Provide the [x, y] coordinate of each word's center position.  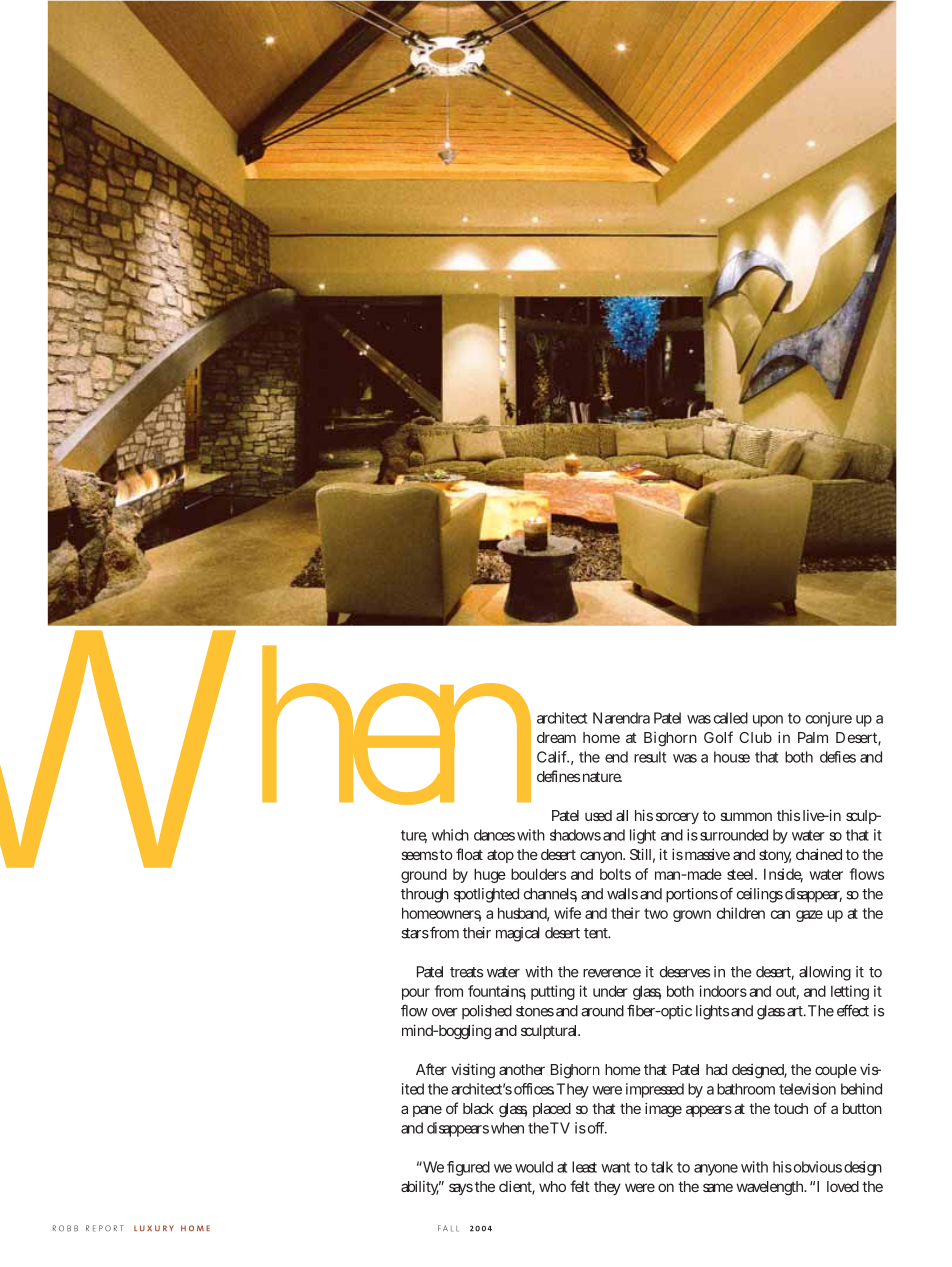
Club [755, 737]
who [552, 1186]
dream [556, 737]
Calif [553, 757]
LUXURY [154, 1228]
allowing [825, 973]
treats [466, 972]
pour [416, 994]
